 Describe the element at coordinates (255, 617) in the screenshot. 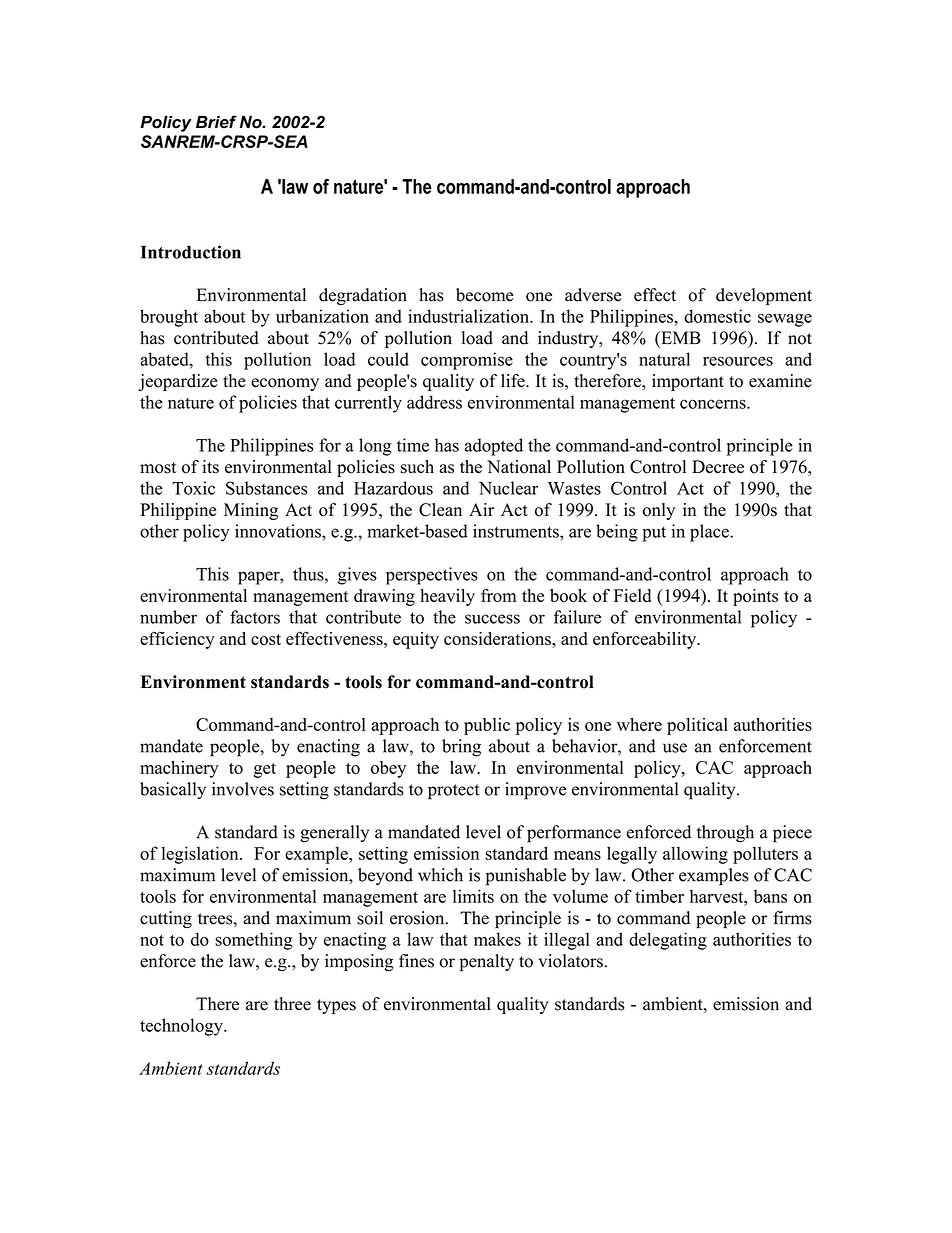

I see `factors` at that location.
